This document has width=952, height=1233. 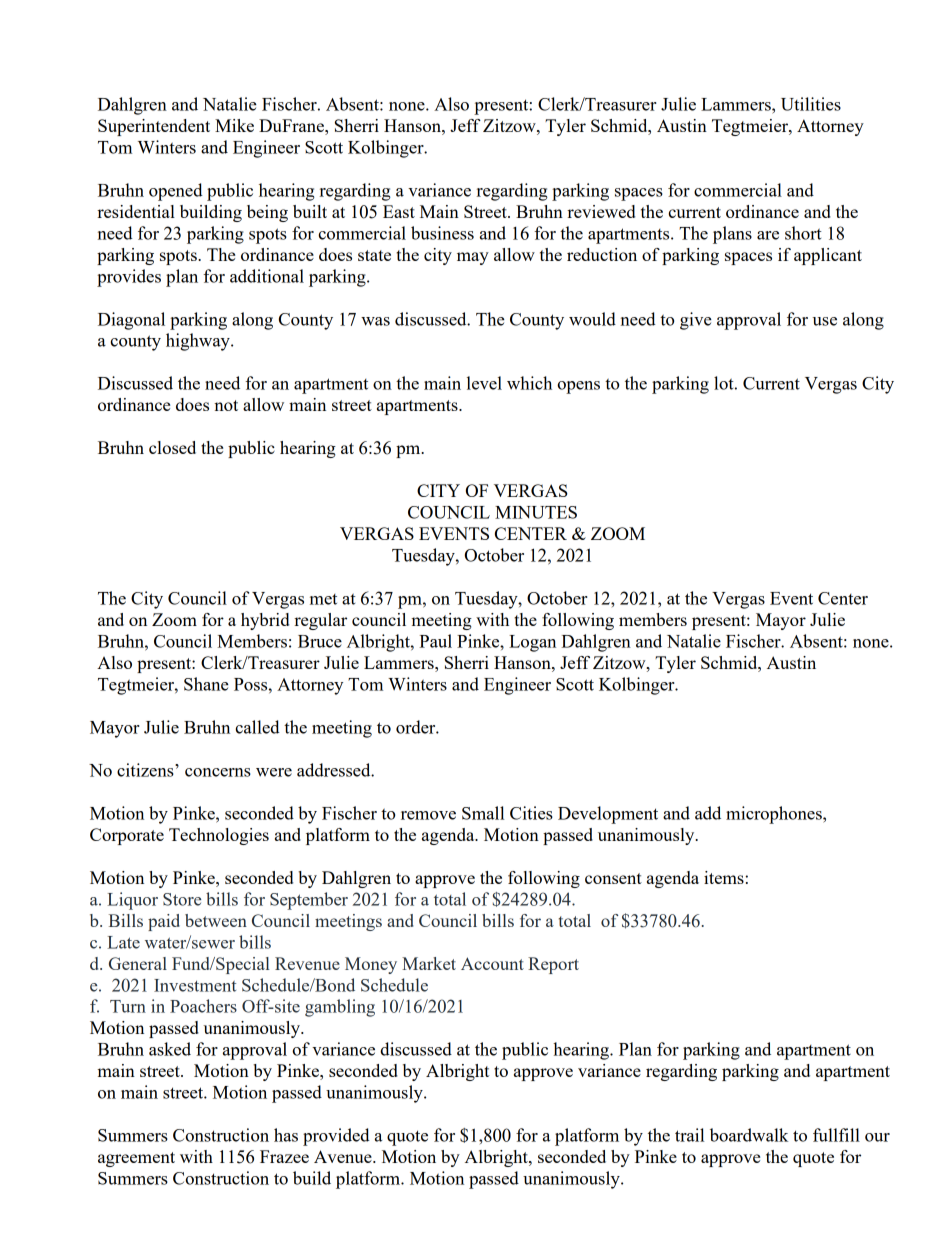 What do you see at coordinates (532, 643) in the document?
I see `Logan` at bounding box center [532, 643].
